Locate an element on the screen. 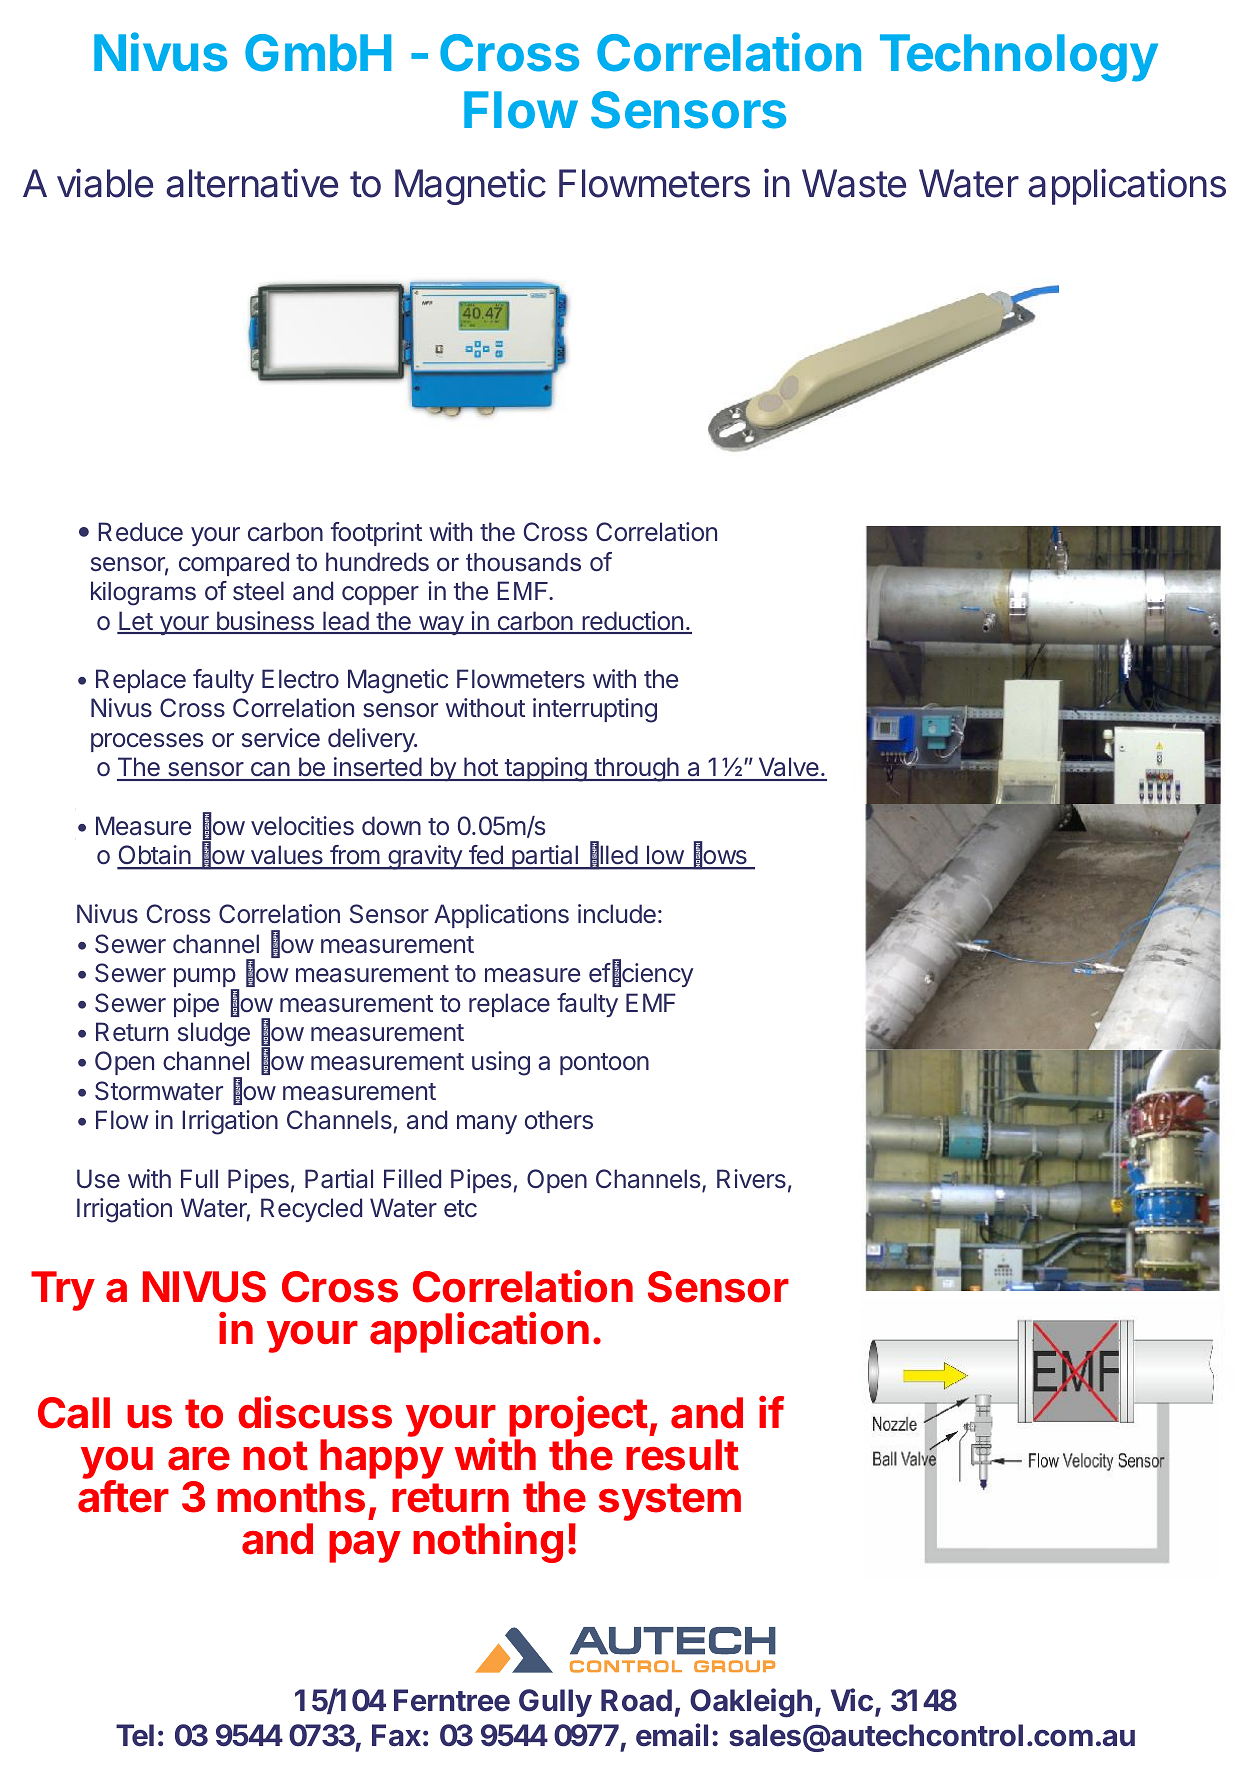  Tel is located at coordinates (135, 1735).
